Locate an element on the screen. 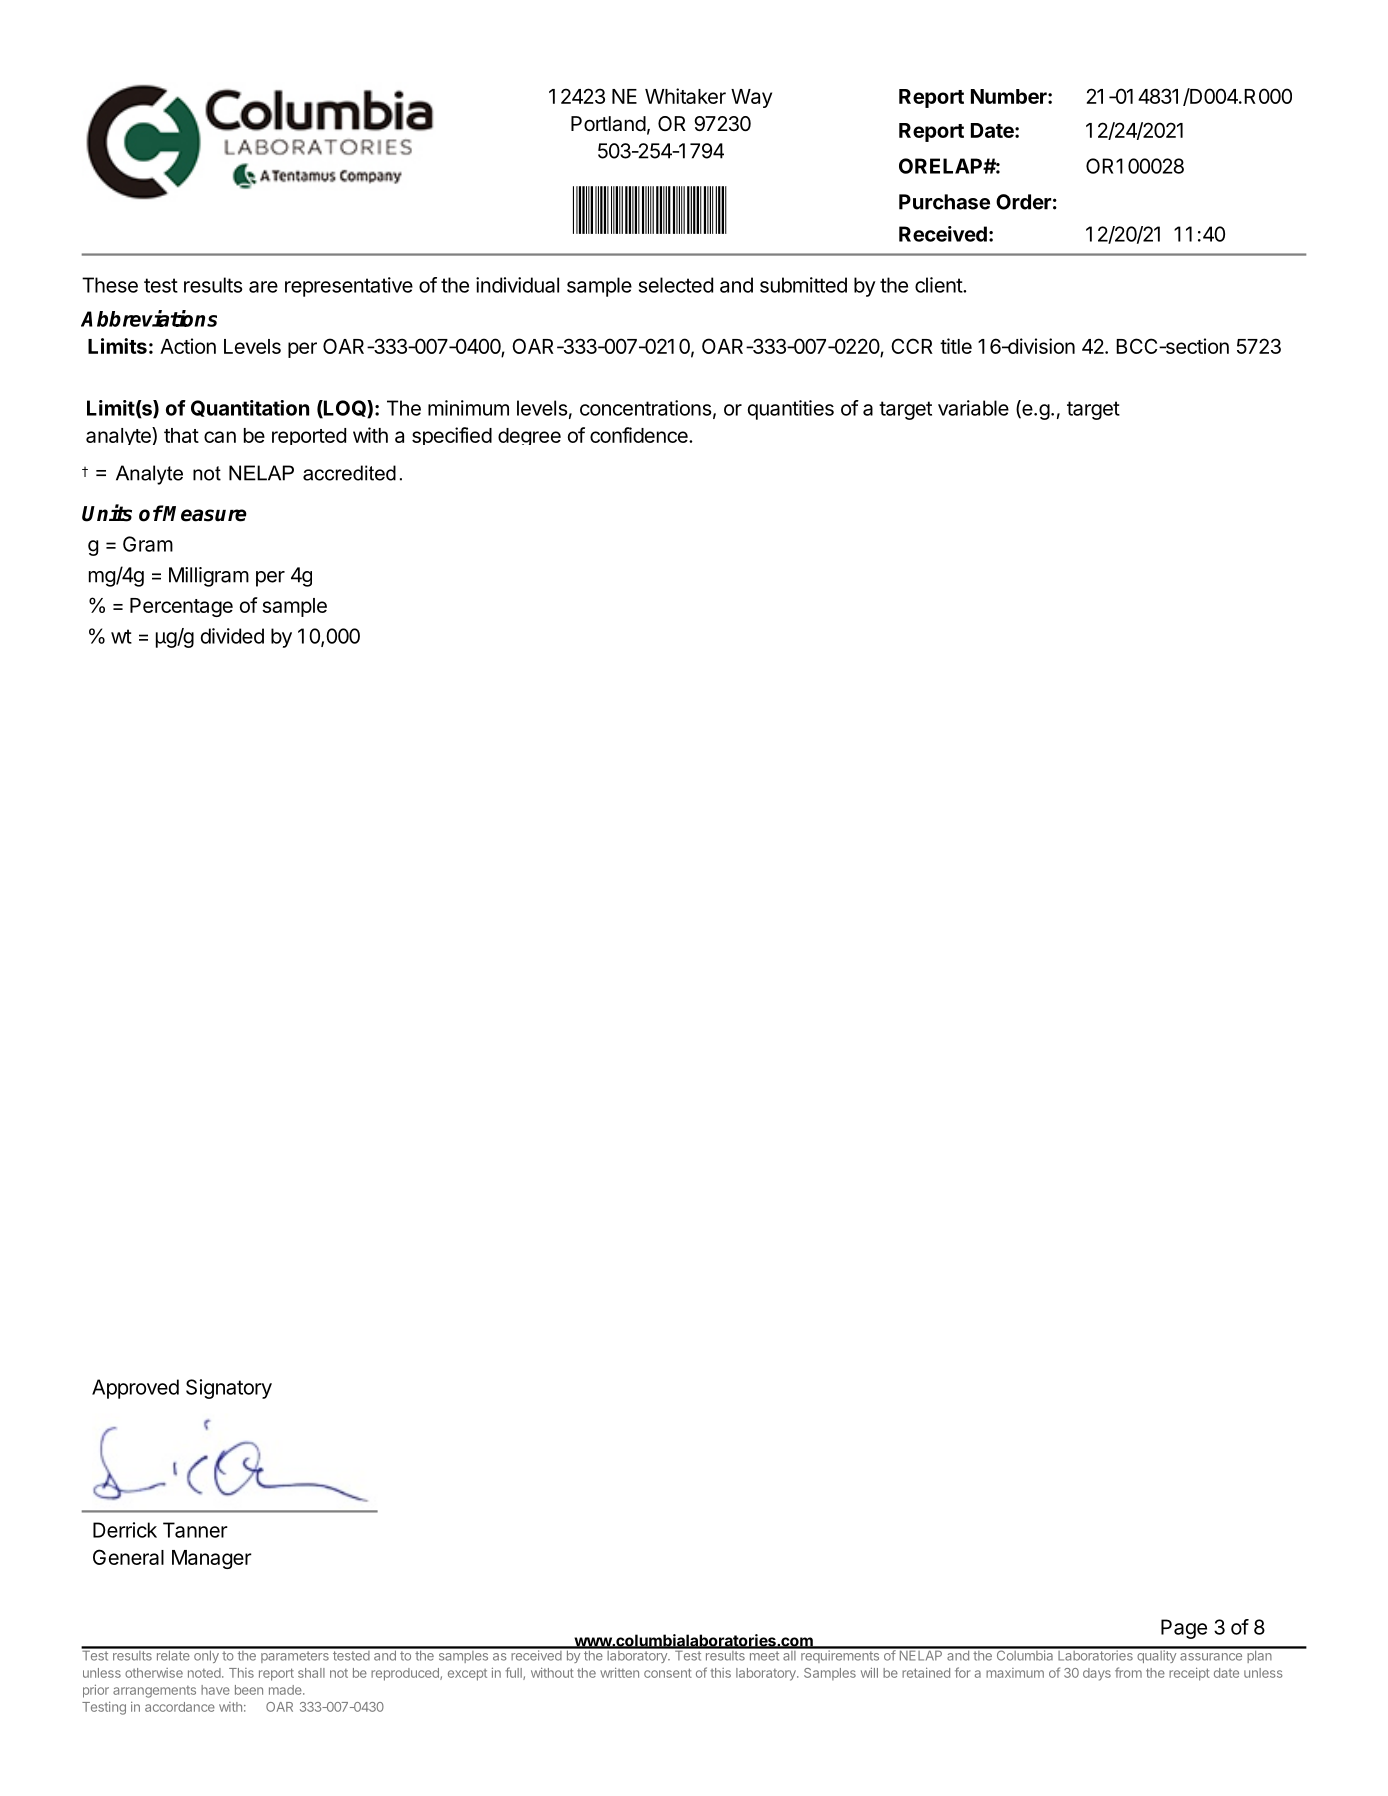  Signatory is located at coordinates (229, 1389).
